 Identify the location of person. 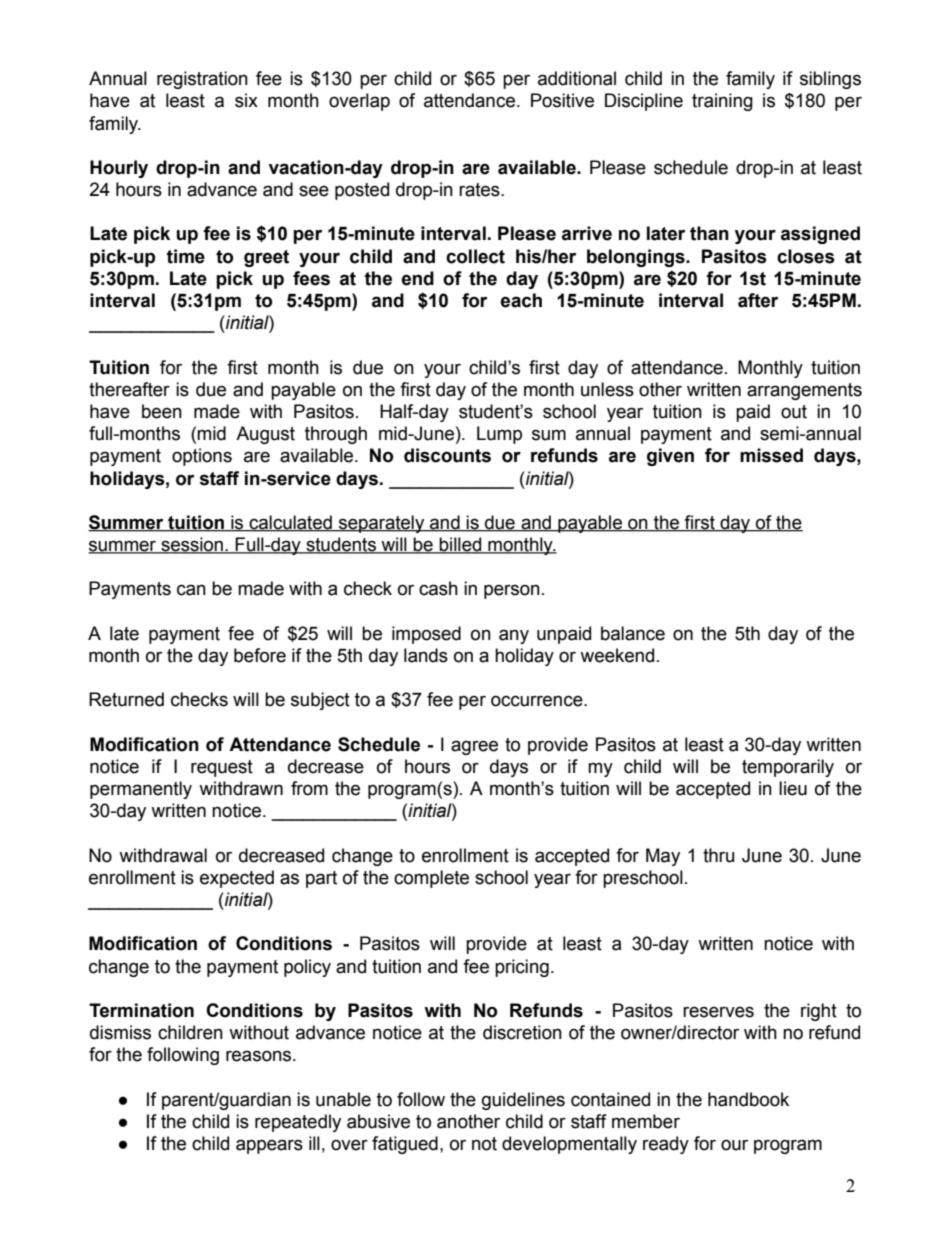
(512, 591).
